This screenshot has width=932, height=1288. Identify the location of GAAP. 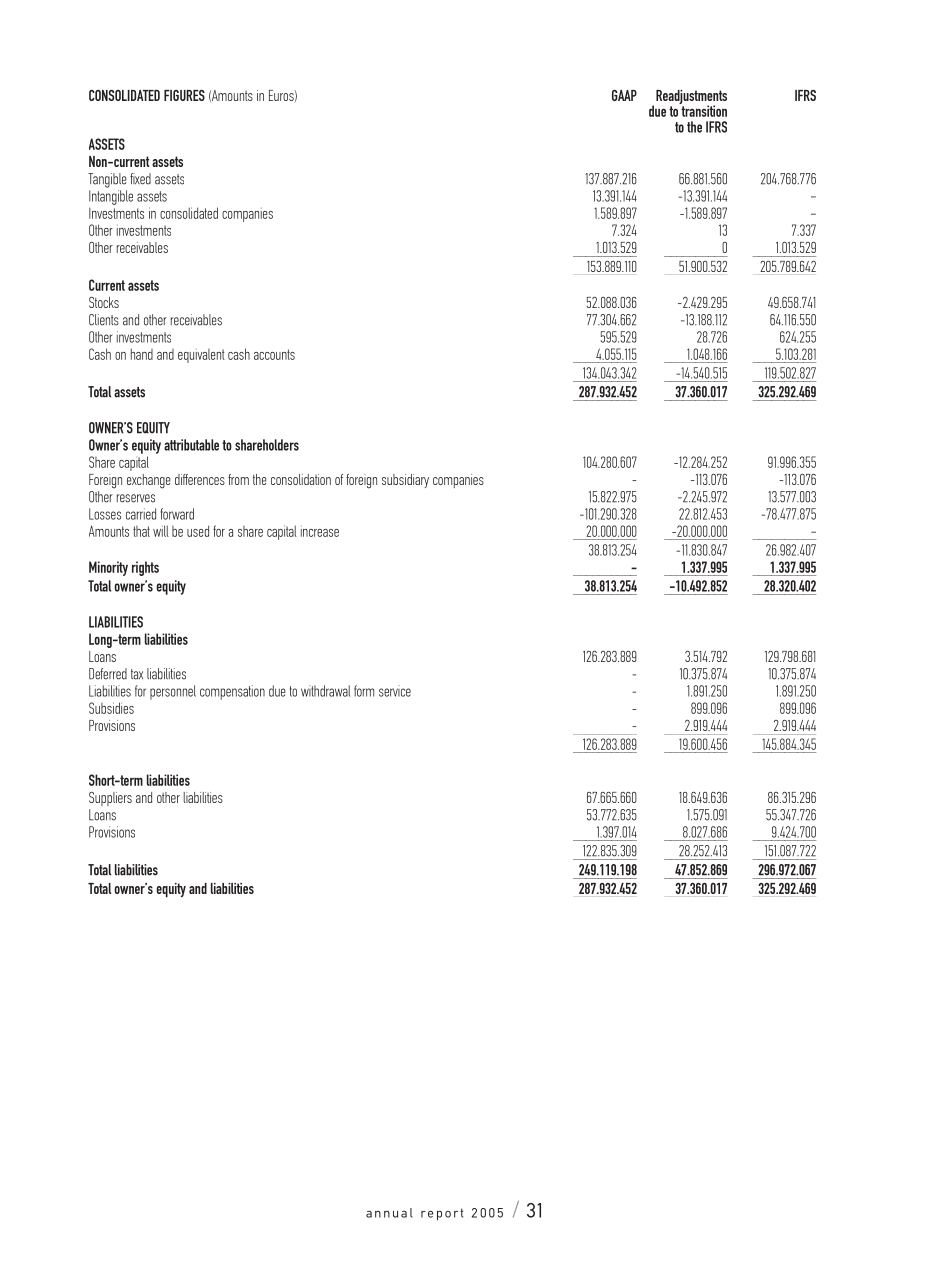
(624, 95).
